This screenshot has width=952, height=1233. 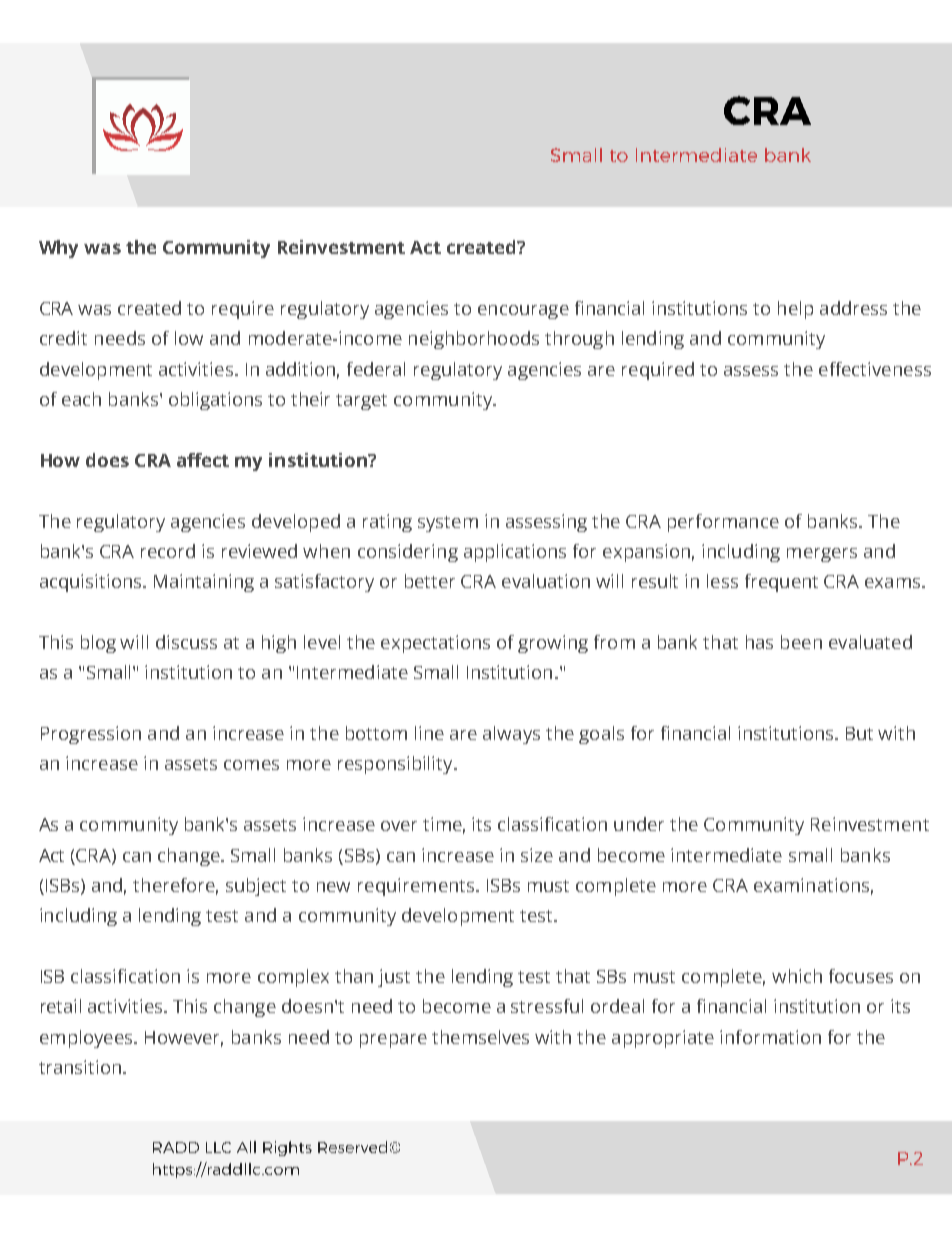 I want to click on encourage, so click(x=523, y=312).
